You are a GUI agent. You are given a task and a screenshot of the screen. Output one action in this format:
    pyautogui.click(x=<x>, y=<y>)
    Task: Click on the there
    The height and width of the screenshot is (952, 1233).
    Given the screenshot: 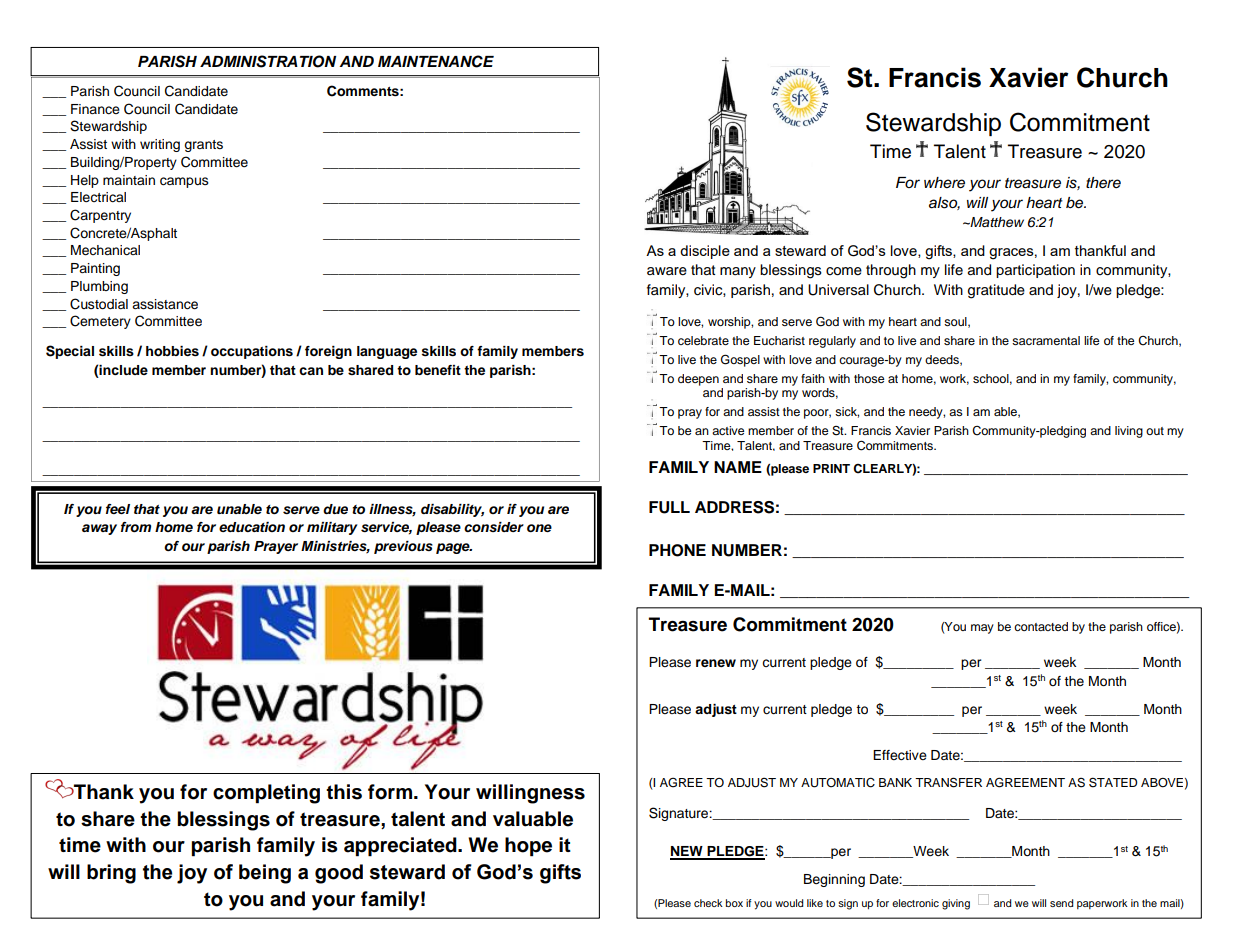 What is the action you would take?
    pyautogui.click(x=1103, y=183)
